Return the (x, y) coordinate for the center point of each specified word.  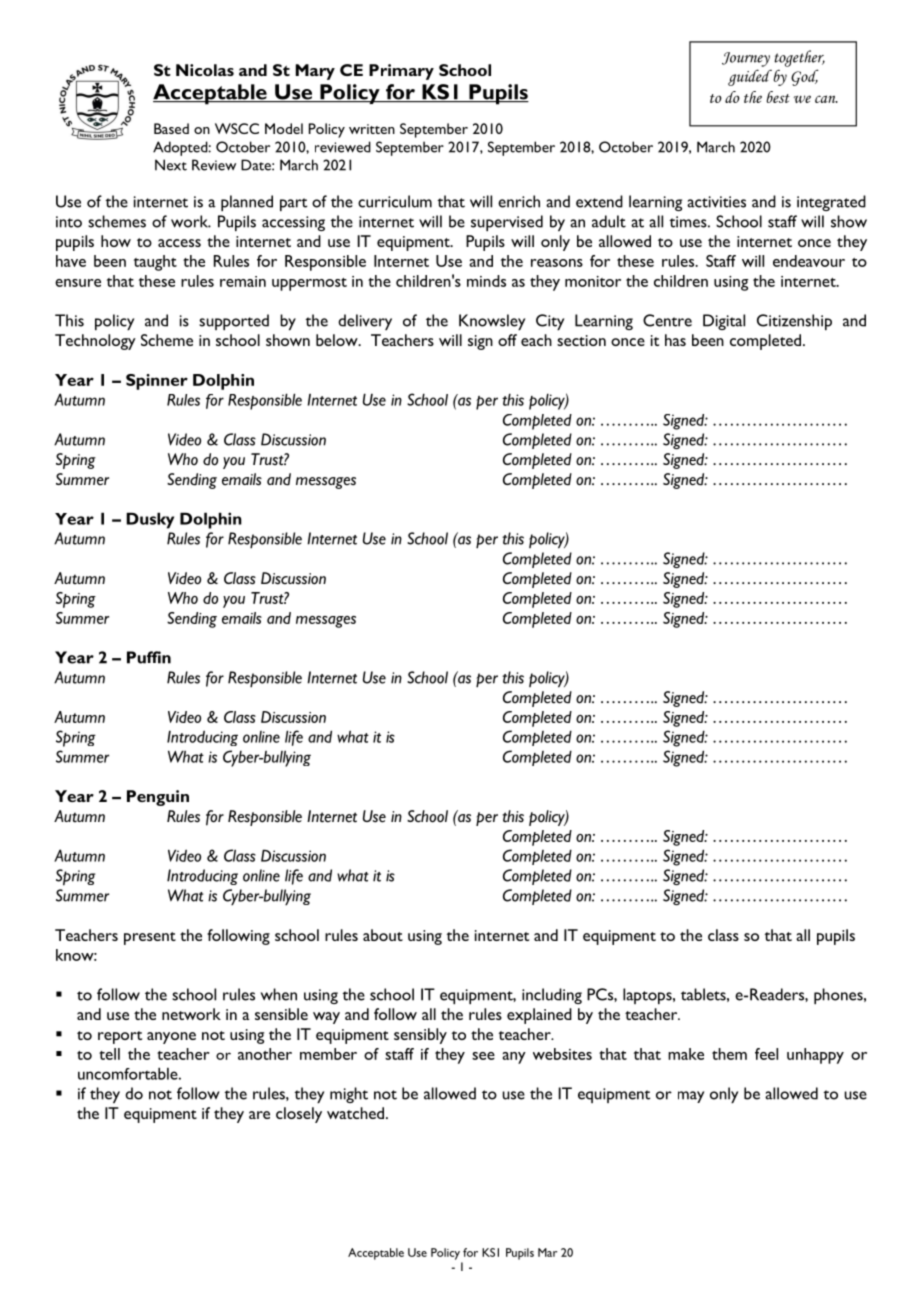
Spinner (157, 382)
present (150, 938)
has (675, 340)
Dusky (150, 520)
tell (109, 1054)
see (483, 1056)
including (552, 996)
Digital (724, 322)
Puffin (149, 657)
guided (750, 77)
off (507, 340)
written (372, 129)
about (383, 935)
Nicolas (205, 70)
